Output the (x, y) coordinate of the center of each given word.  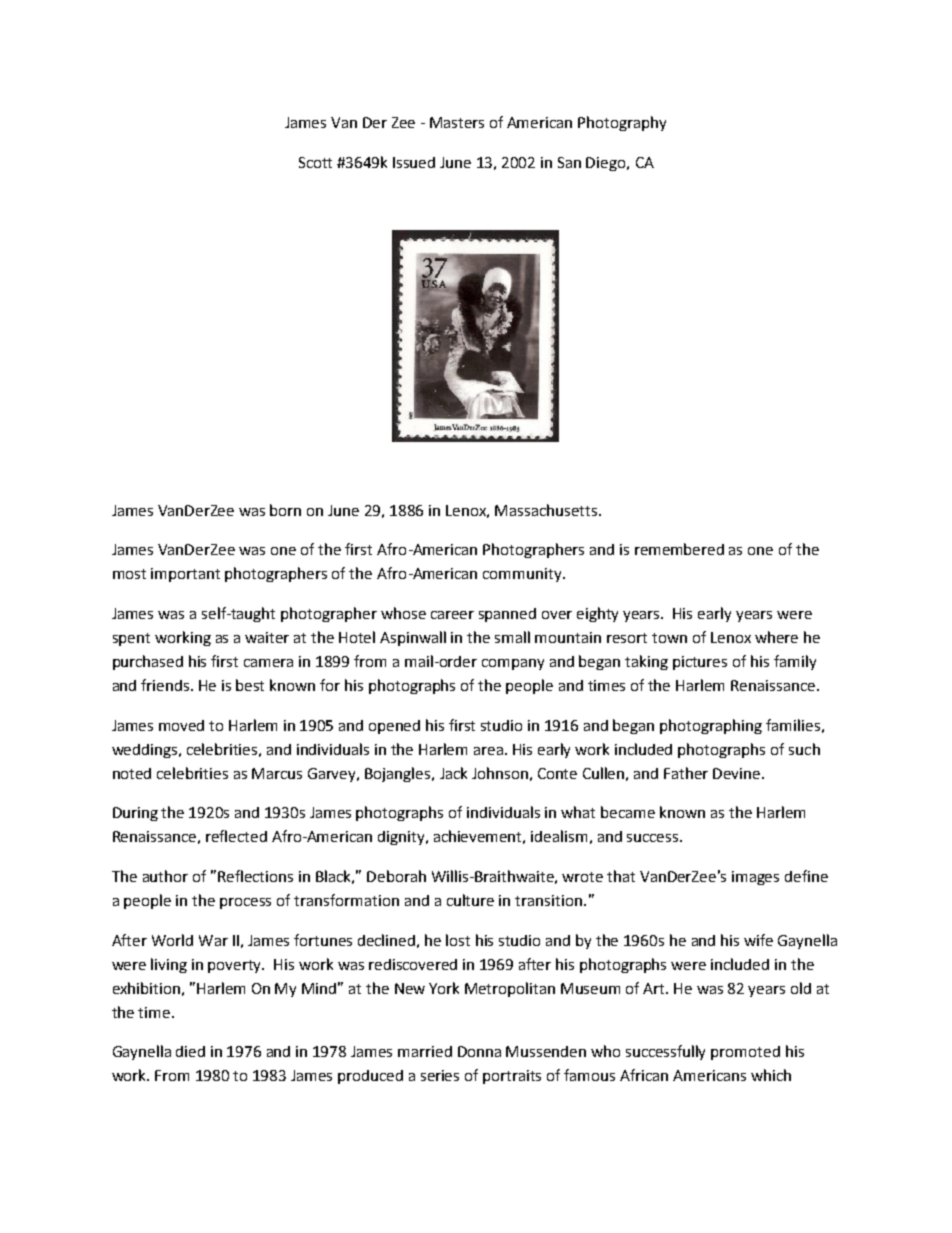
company (513, 664)
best (250, 685)
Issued (414, 162)
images (755, 878)
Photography (622, 123)
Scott (315, 162)
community (523, 575)
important (185, 575)
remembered (679, 549)
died (190, 1051)
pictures (700, 663)
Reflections (255, 876)
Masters (457, 122)
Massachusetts (547, 510)
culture (470, 900)
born (285, 510)
